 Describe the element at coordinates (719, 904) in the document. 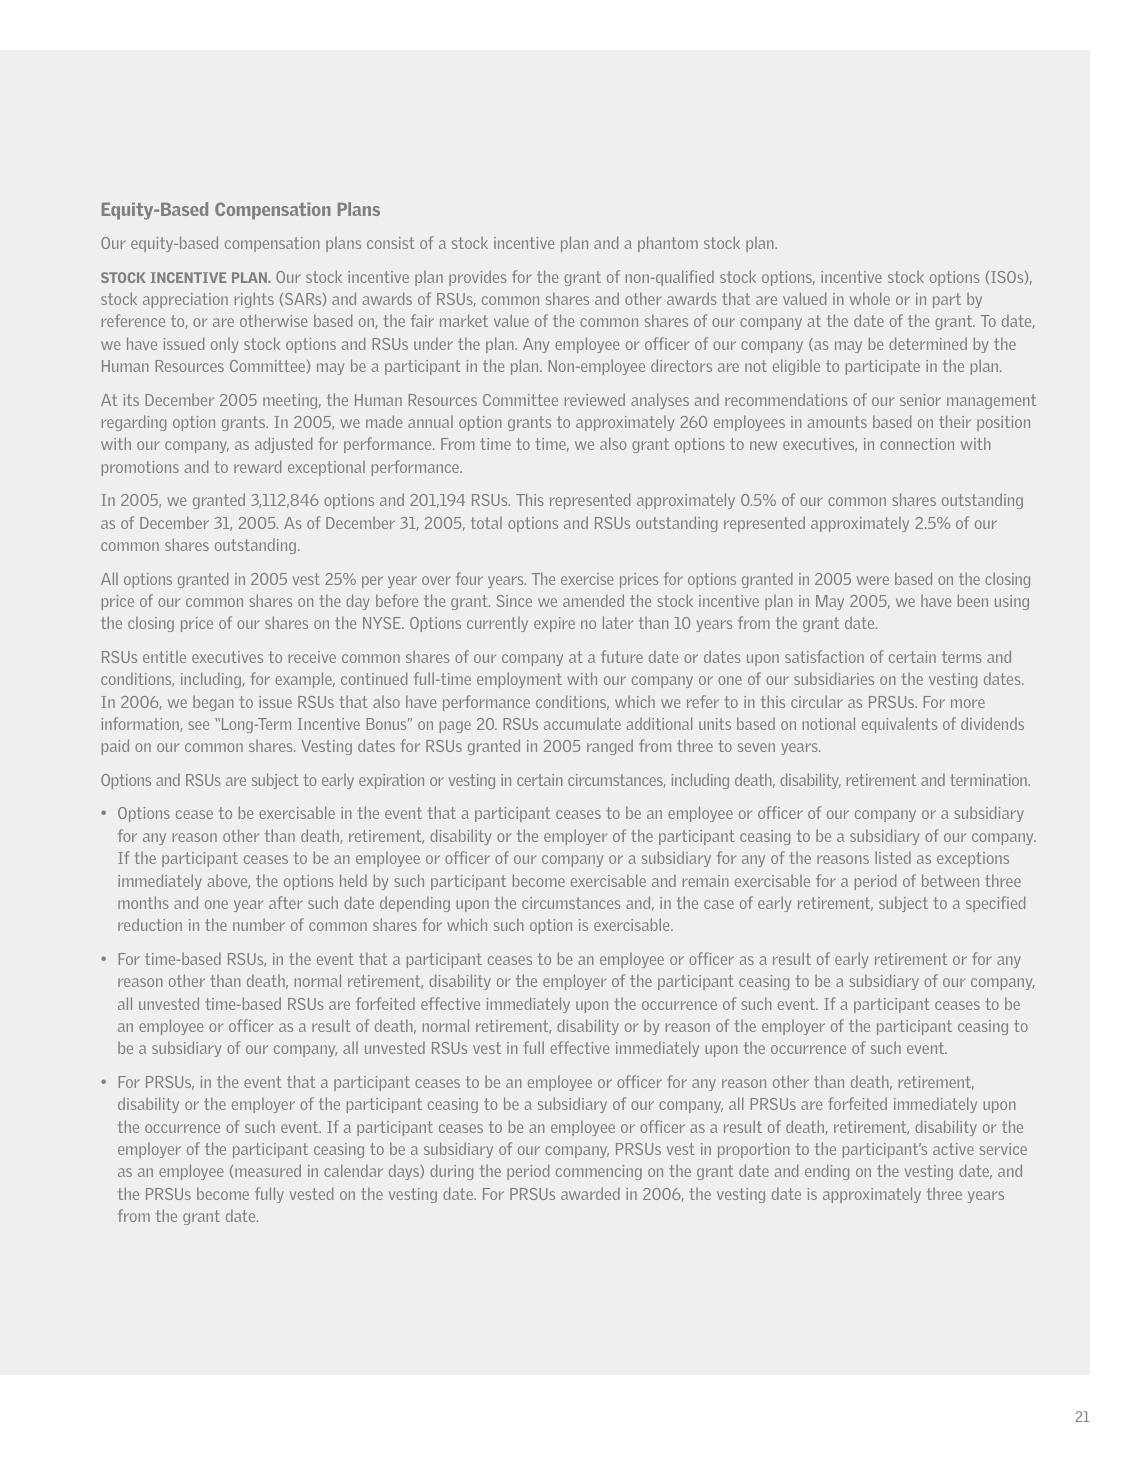

I see `case` at that location.
